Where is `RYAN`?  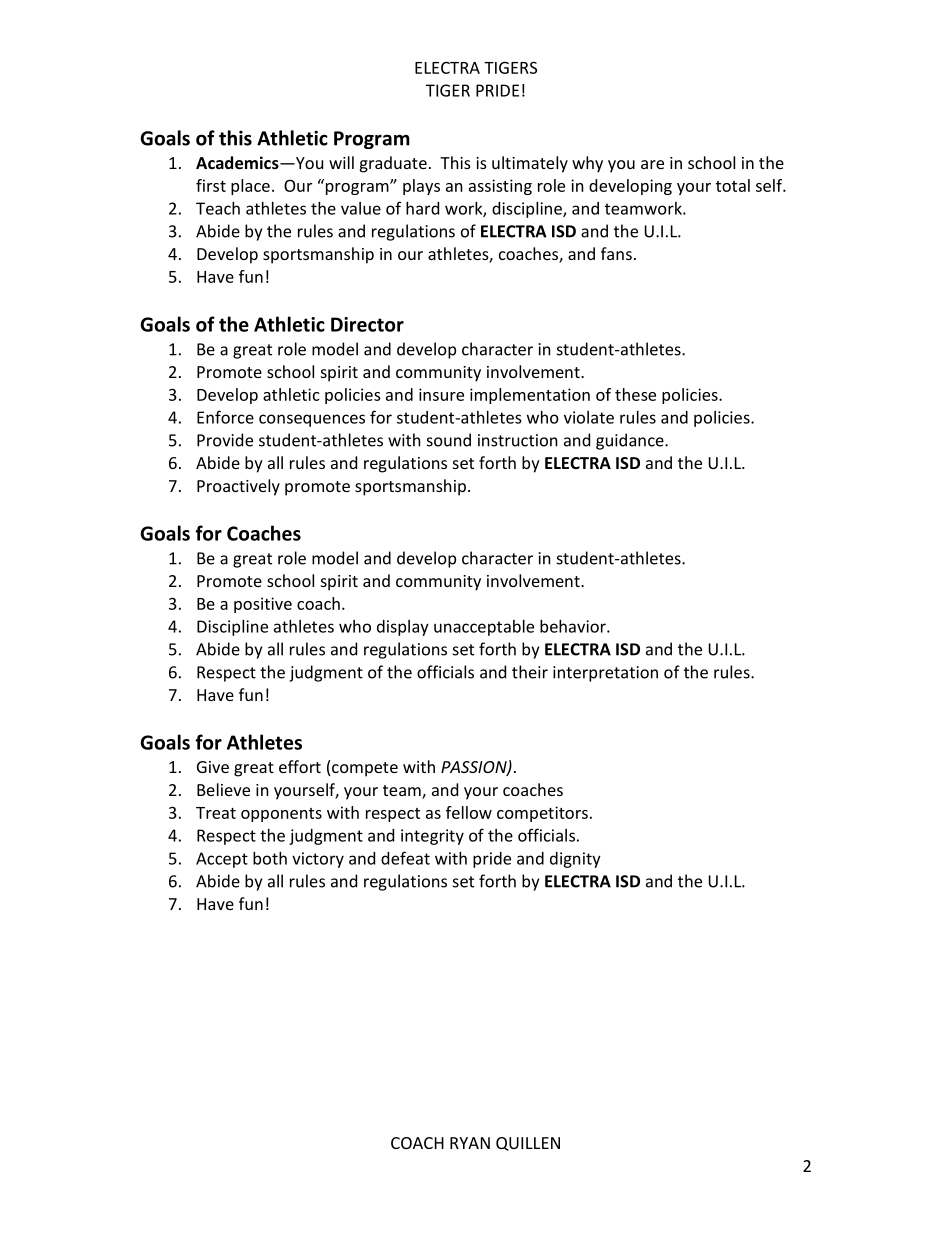 RYAN is located at coordinates (470, 1143).
